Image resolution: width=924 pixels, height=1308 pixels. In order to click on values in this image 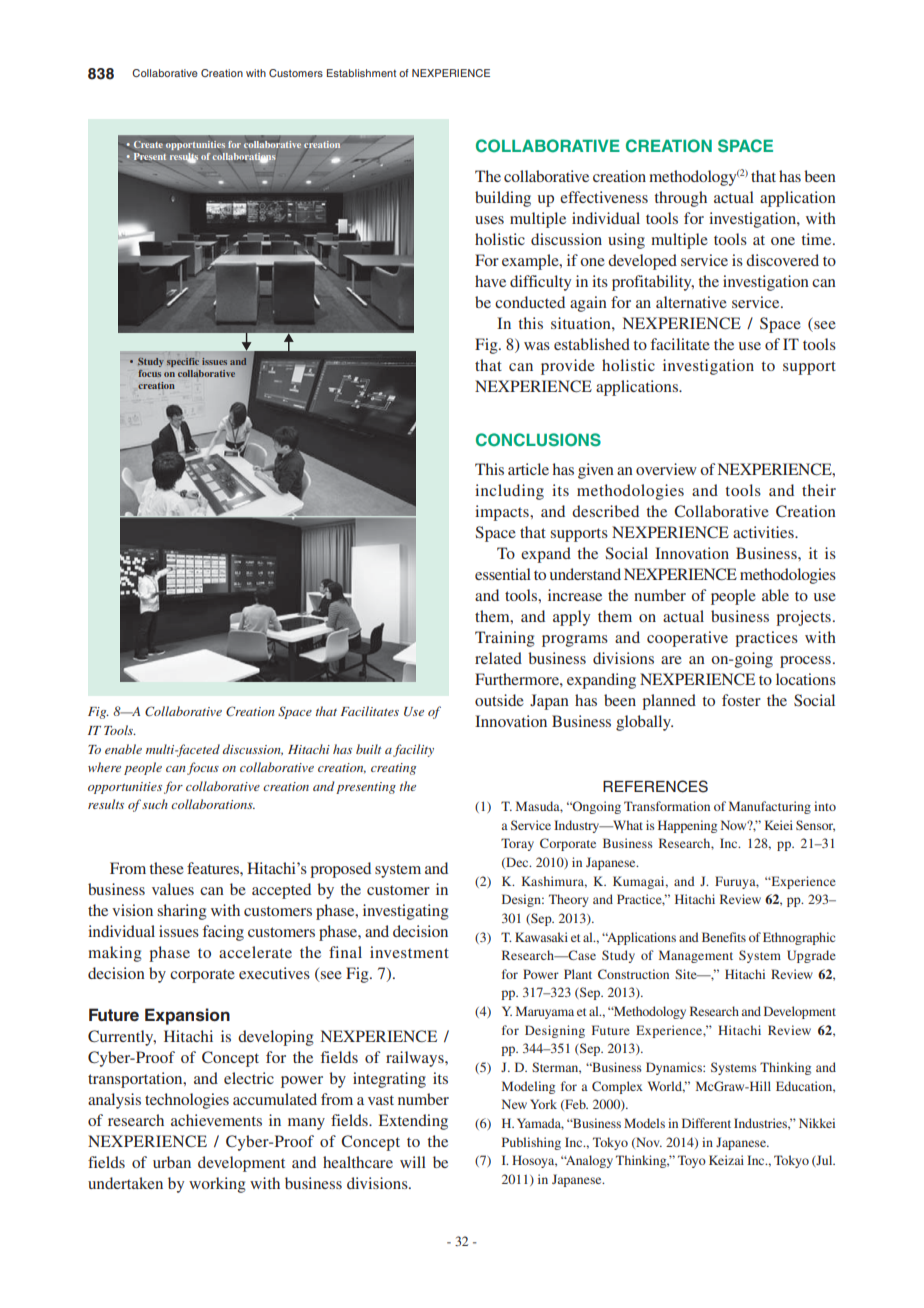, I will do `click(173, 889)`.
